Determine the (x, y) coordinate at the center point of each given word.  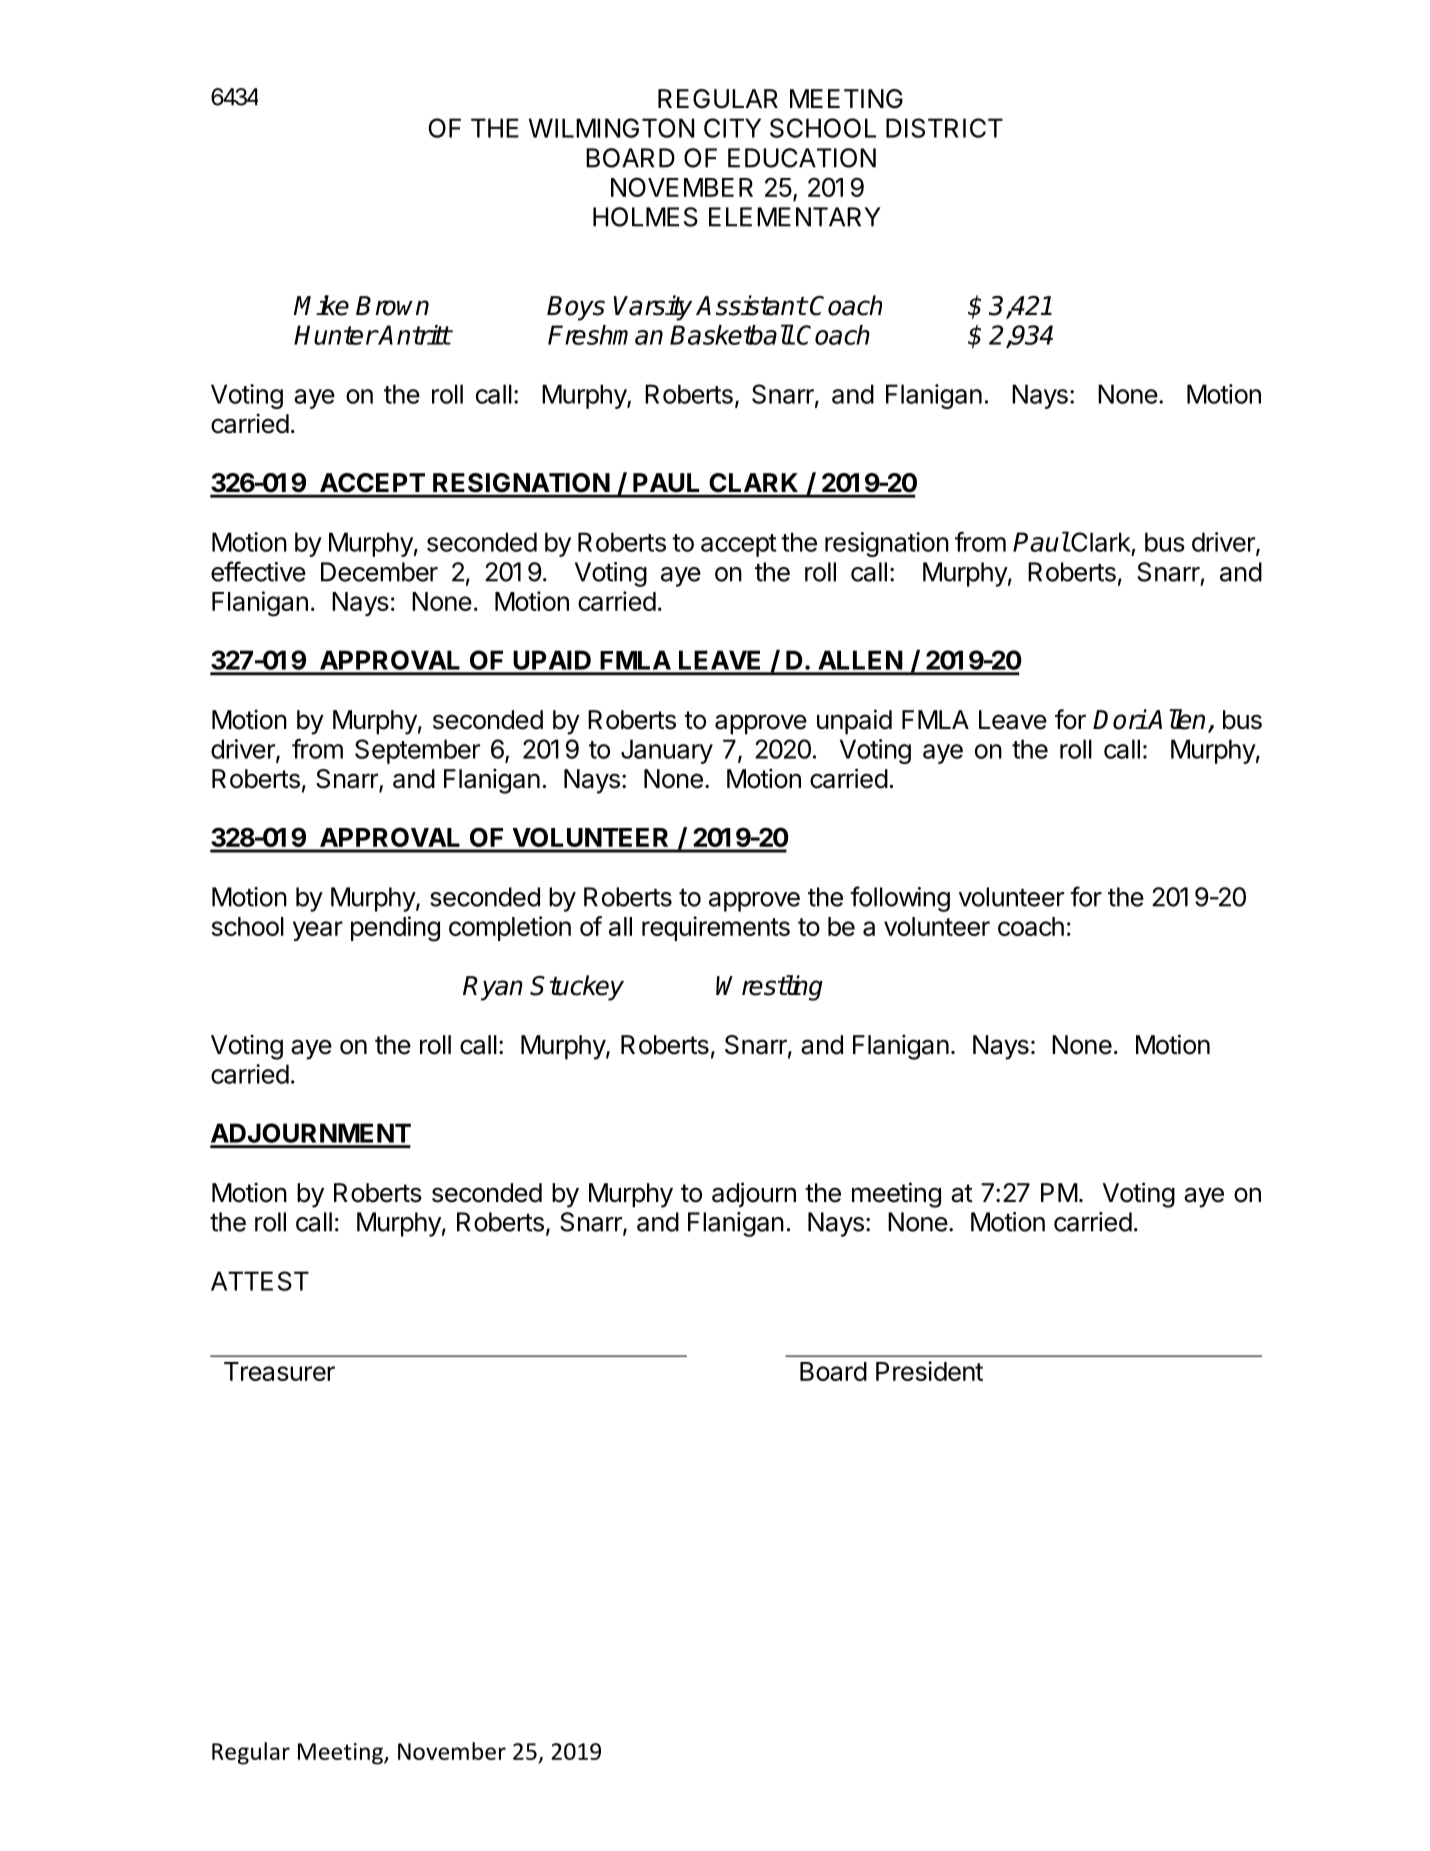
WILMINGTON (611, 128)
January (667, 751)
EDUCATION (802, 158)
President (929, 1371)
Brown (392, 306)
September (417, 751)
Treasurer (279, 1371)
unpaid (854, 722)
